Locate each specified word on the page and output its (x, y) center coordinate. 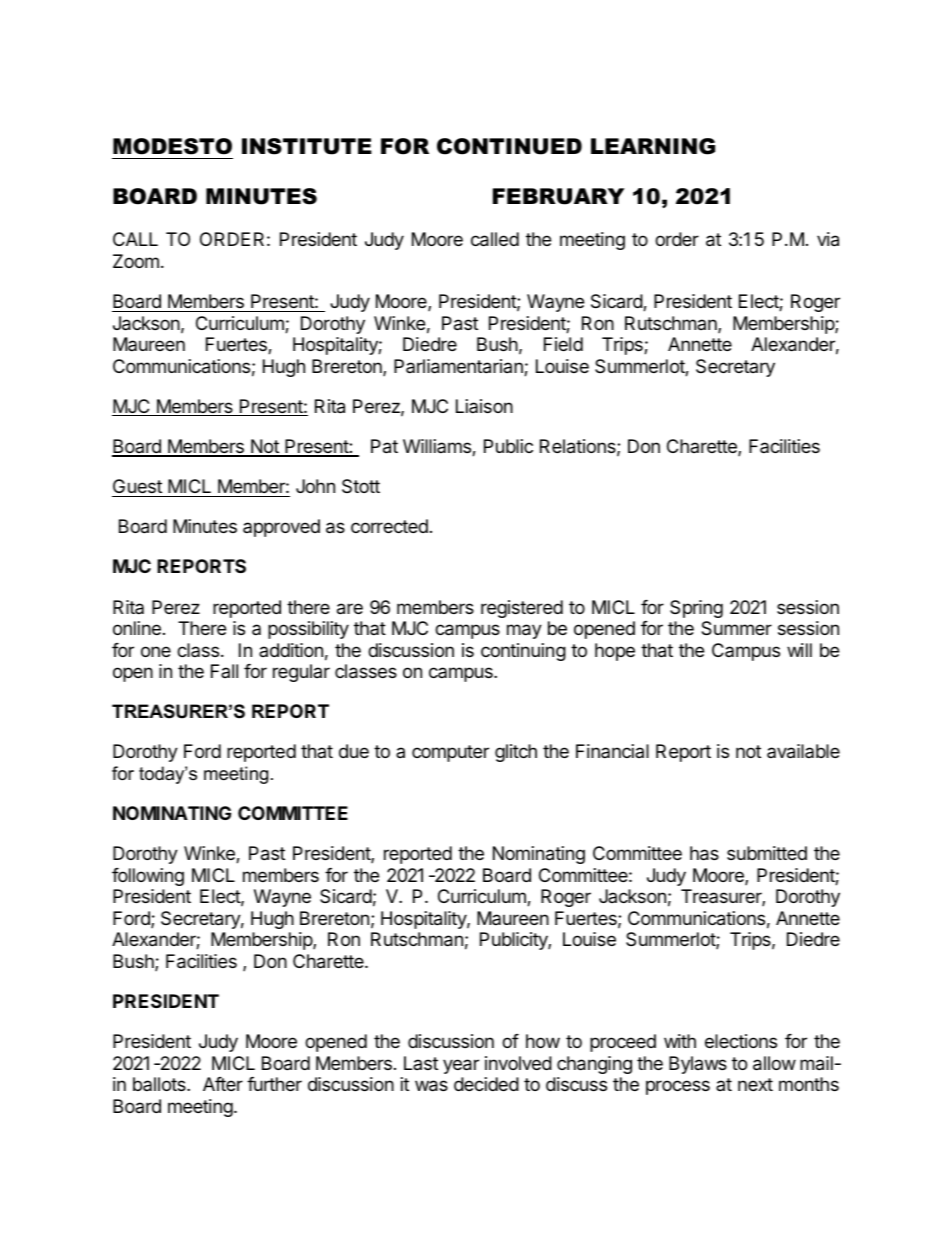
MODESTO (172, 146)
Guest (137, 486)
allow (774, 1063)
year (461, 1066)
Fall (224, 671)
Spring (696, 609)
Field (563, 344)
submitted (767, 853)
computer (450, 753)
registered (522, 609)
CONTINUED (509, 146)
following (148, 877)
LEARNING (653, 146)
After (223, 1084)
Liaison (484, 406)
